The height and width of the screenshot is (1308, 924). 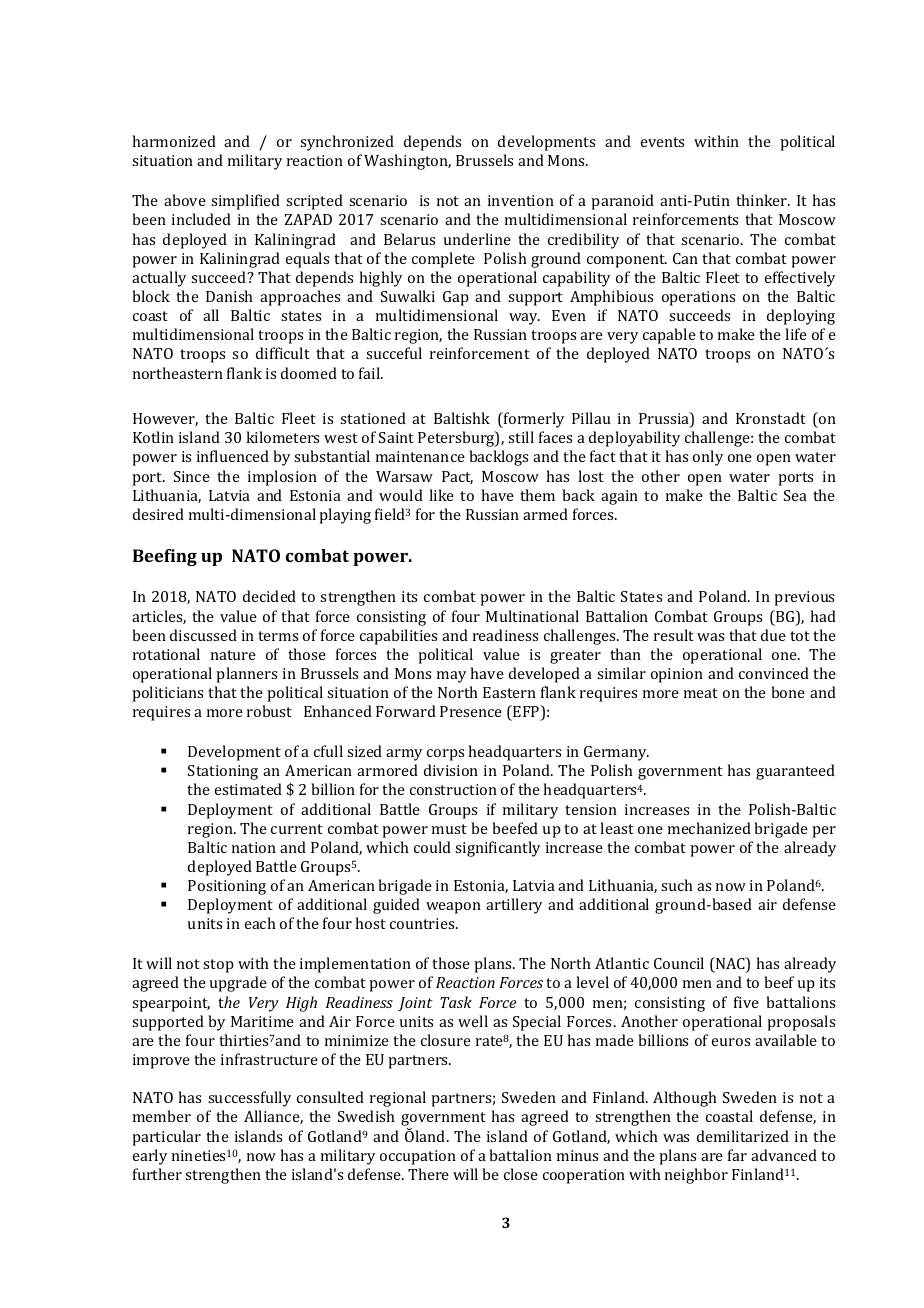 I want to click on Positioning, so click(x=227, y=887).
